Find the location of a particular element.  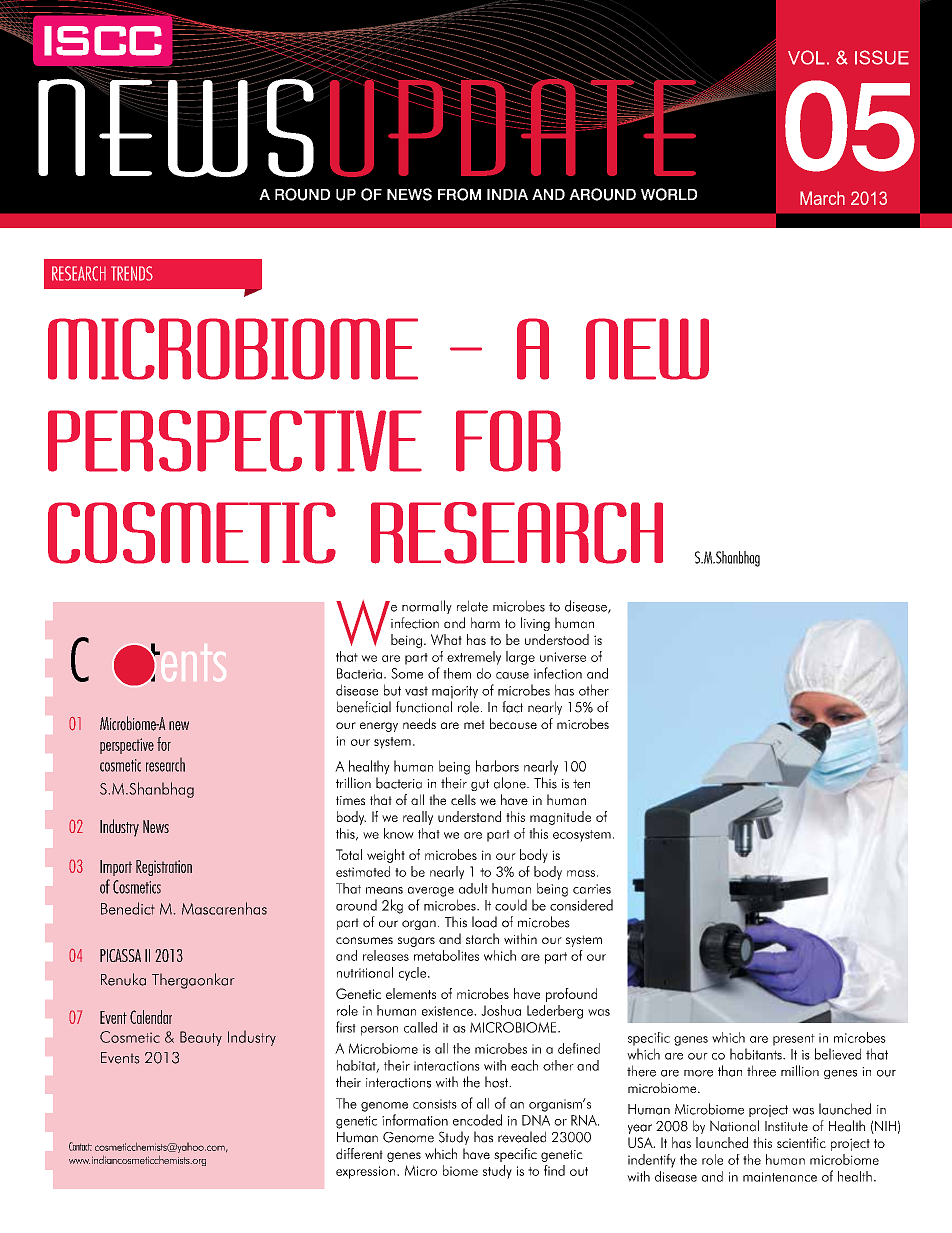

normally is located at coordinates (427, 607).
